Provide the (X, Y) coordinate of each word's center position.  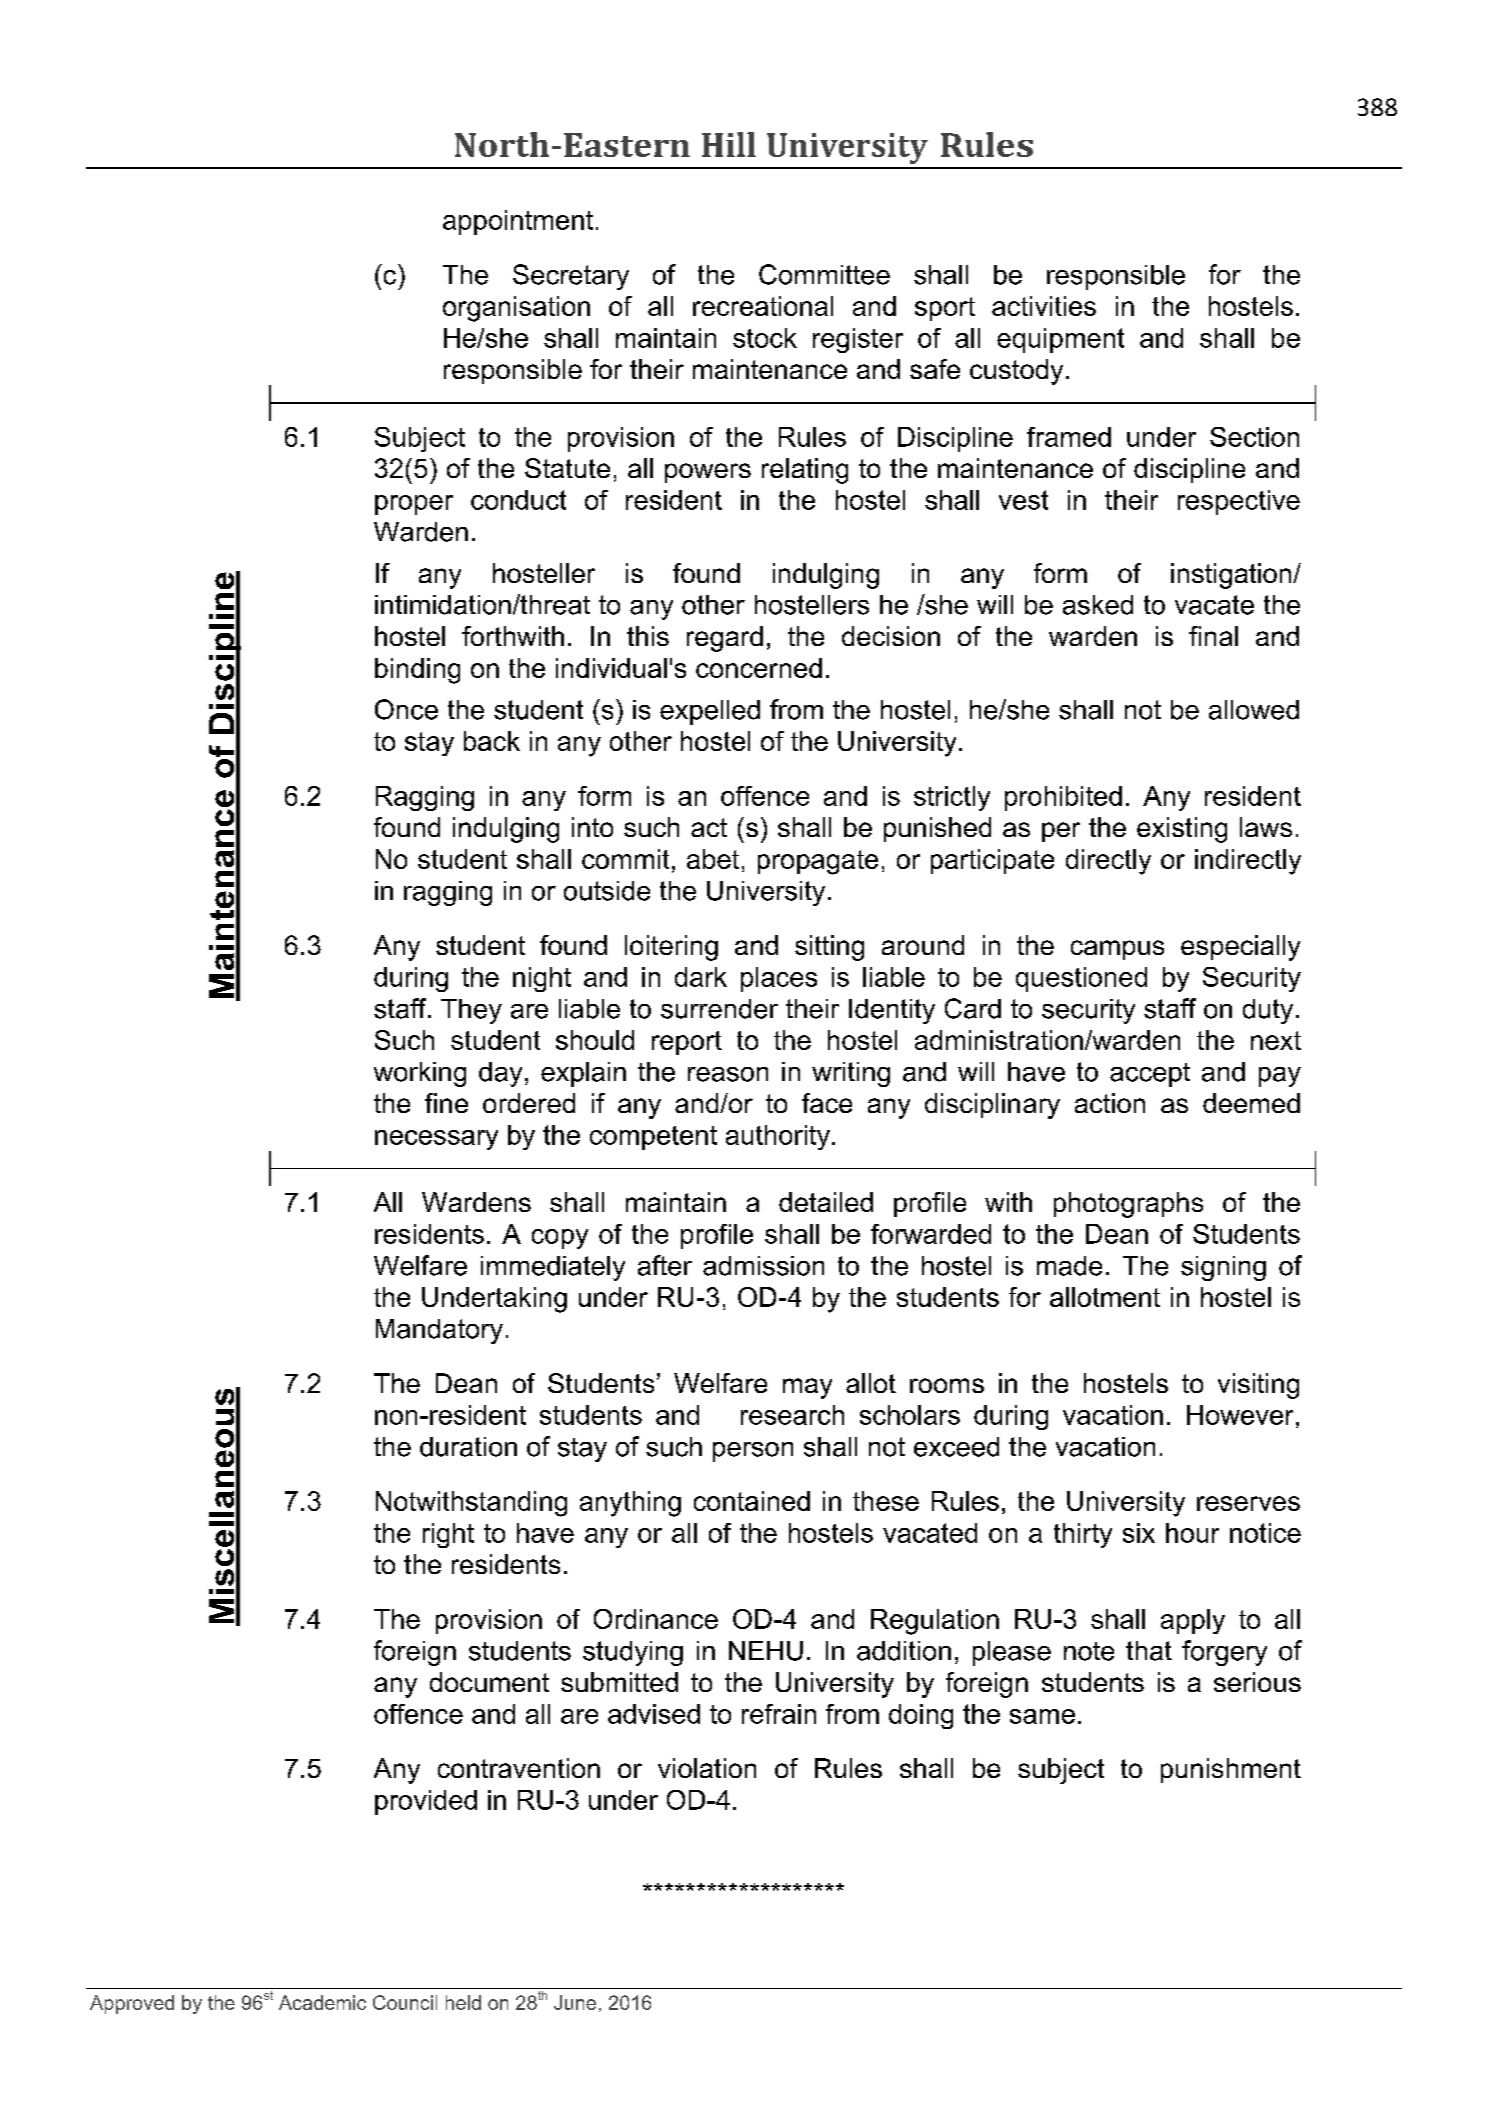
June (575, 2002)
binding (417, 671)
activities (1044, 306)
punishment (1231, 1770)
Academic (322, 2002)
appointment (518, 222)
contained (752, 1501)
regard (725, 639)
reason (728, 1074)
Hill (729, 144)
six (1139, 1533)
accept (1150, 1075)
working (420, 1074)
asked (1098, 605)
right (448, 1535)
